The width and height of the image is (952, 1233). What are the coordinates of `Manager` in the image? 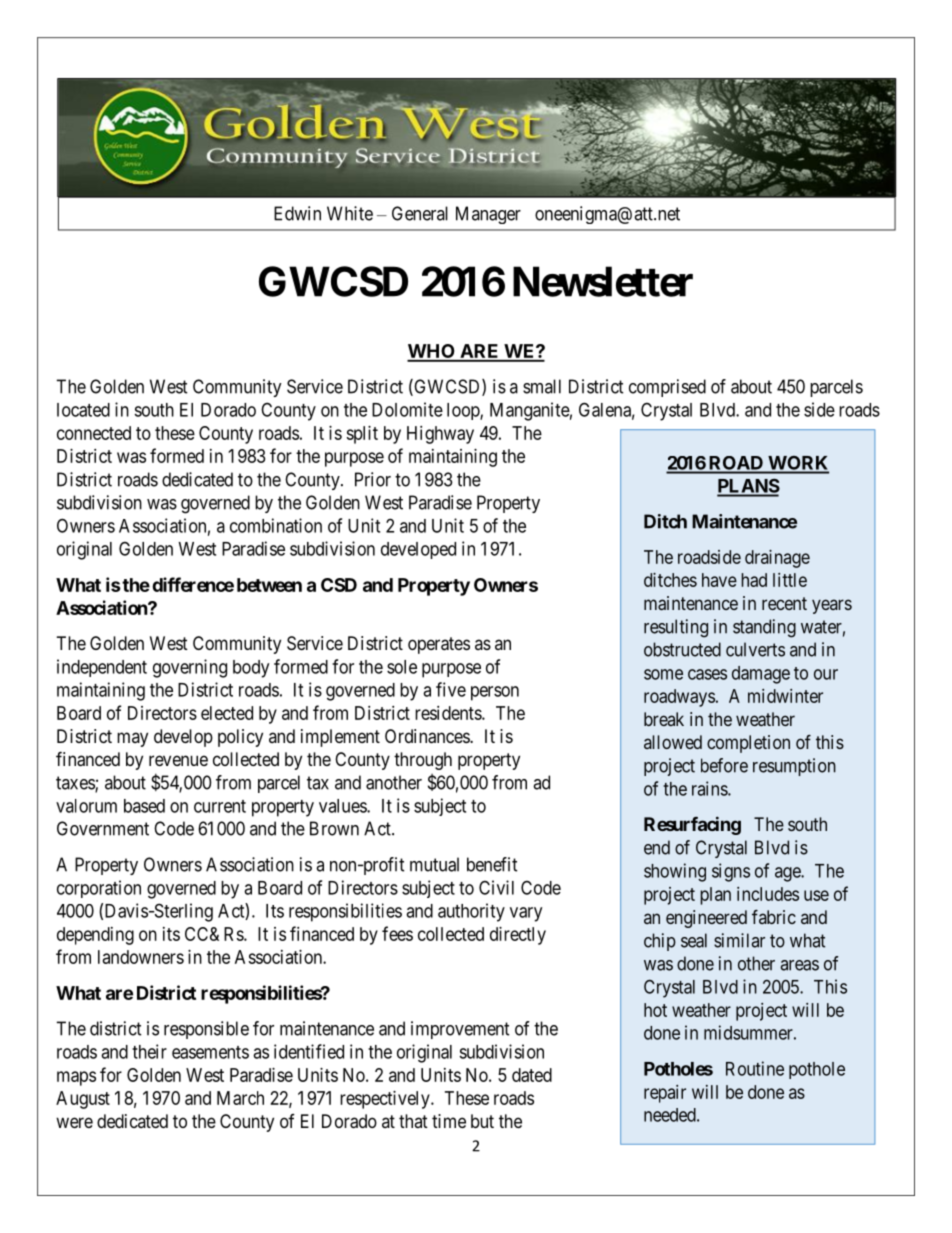 It's located at (488, 215).
